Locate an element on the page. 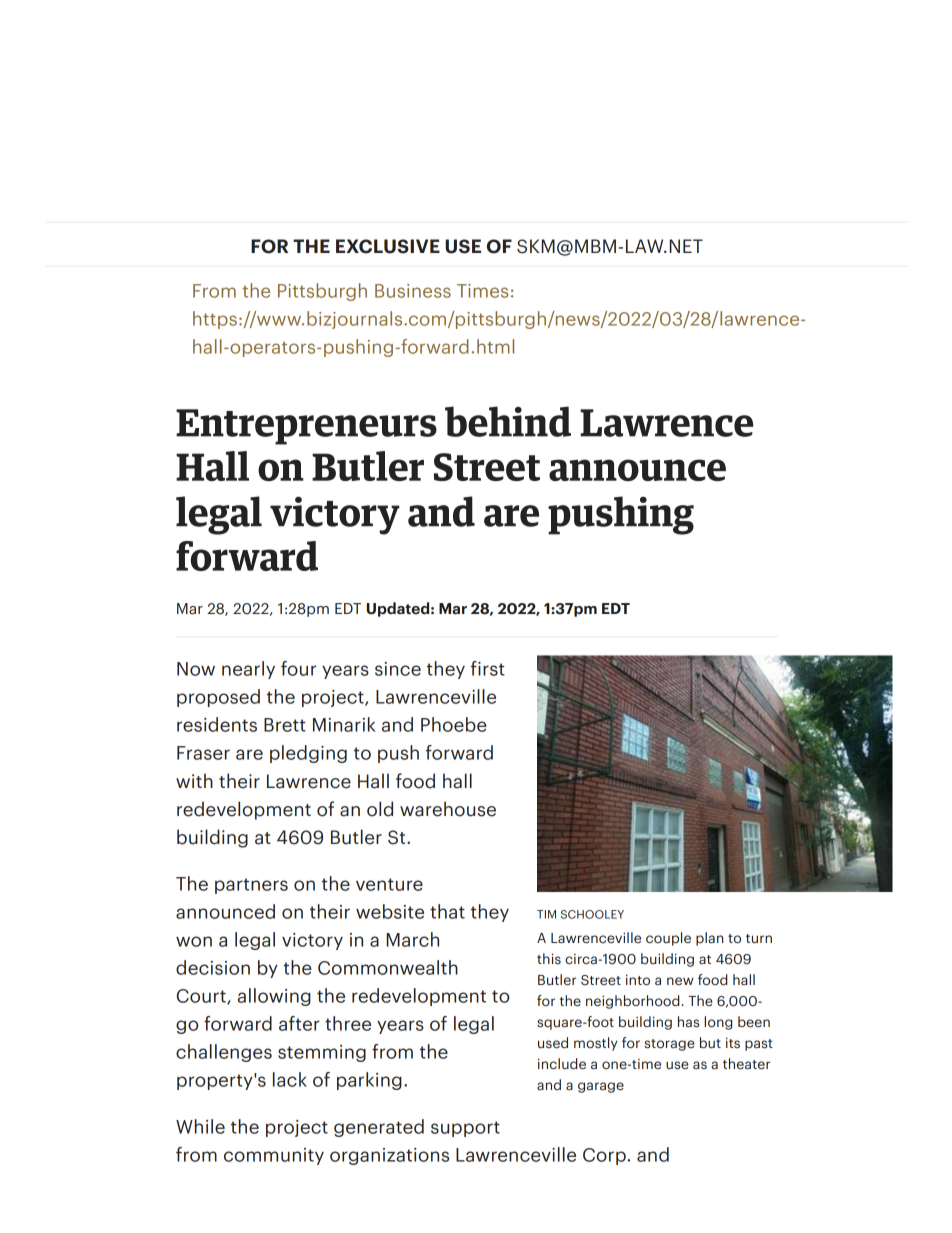 The height and width of the image is (1233, 952). Brett is located at coordinates (285, 725).
